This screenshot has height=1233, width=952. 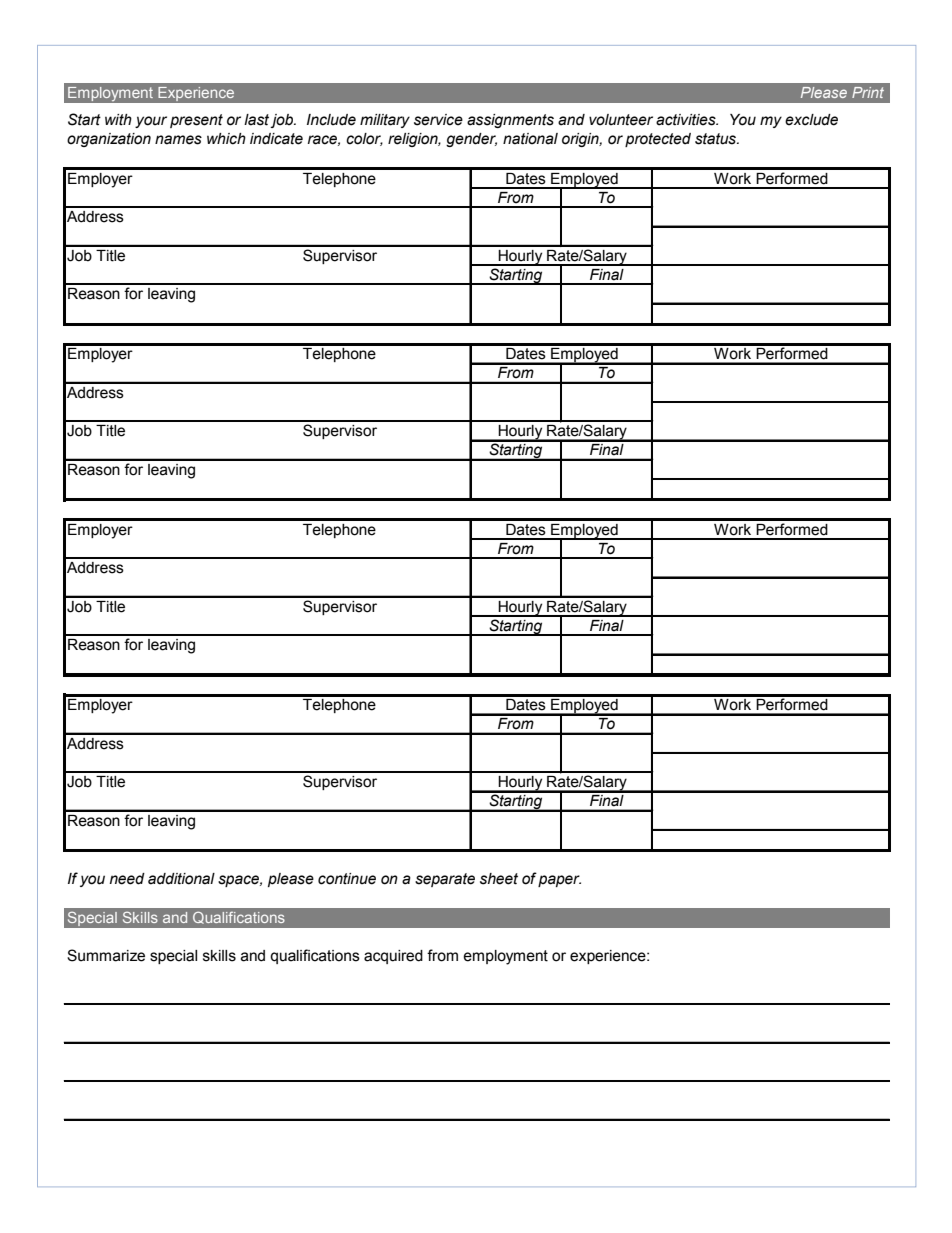 I want to click on assignments, so click(x=510, y=121).
